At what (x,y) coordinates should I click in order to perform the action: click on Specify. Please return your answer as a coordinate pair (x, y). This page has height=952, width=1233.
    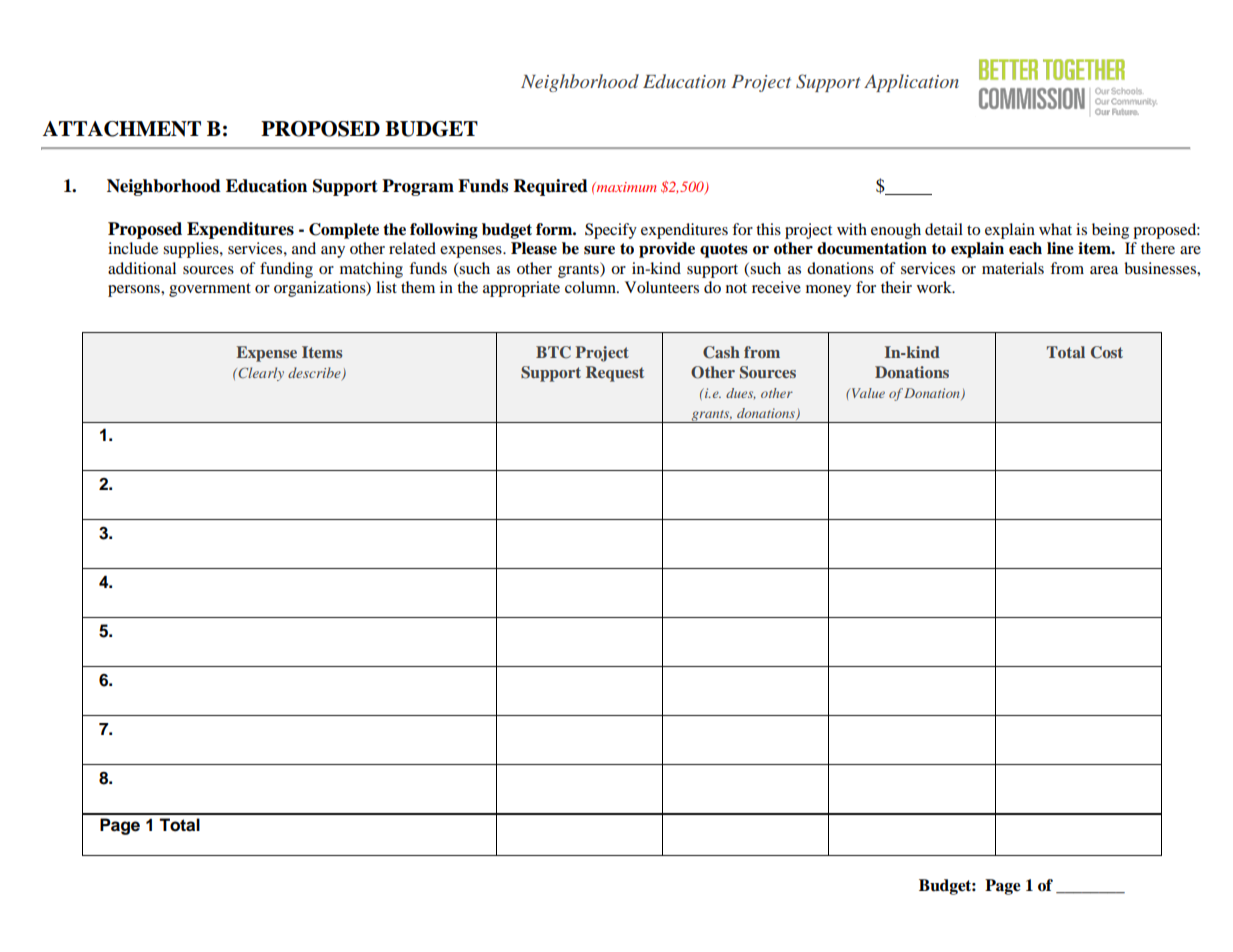
    Looking at the image, I should click on (611, 231).
